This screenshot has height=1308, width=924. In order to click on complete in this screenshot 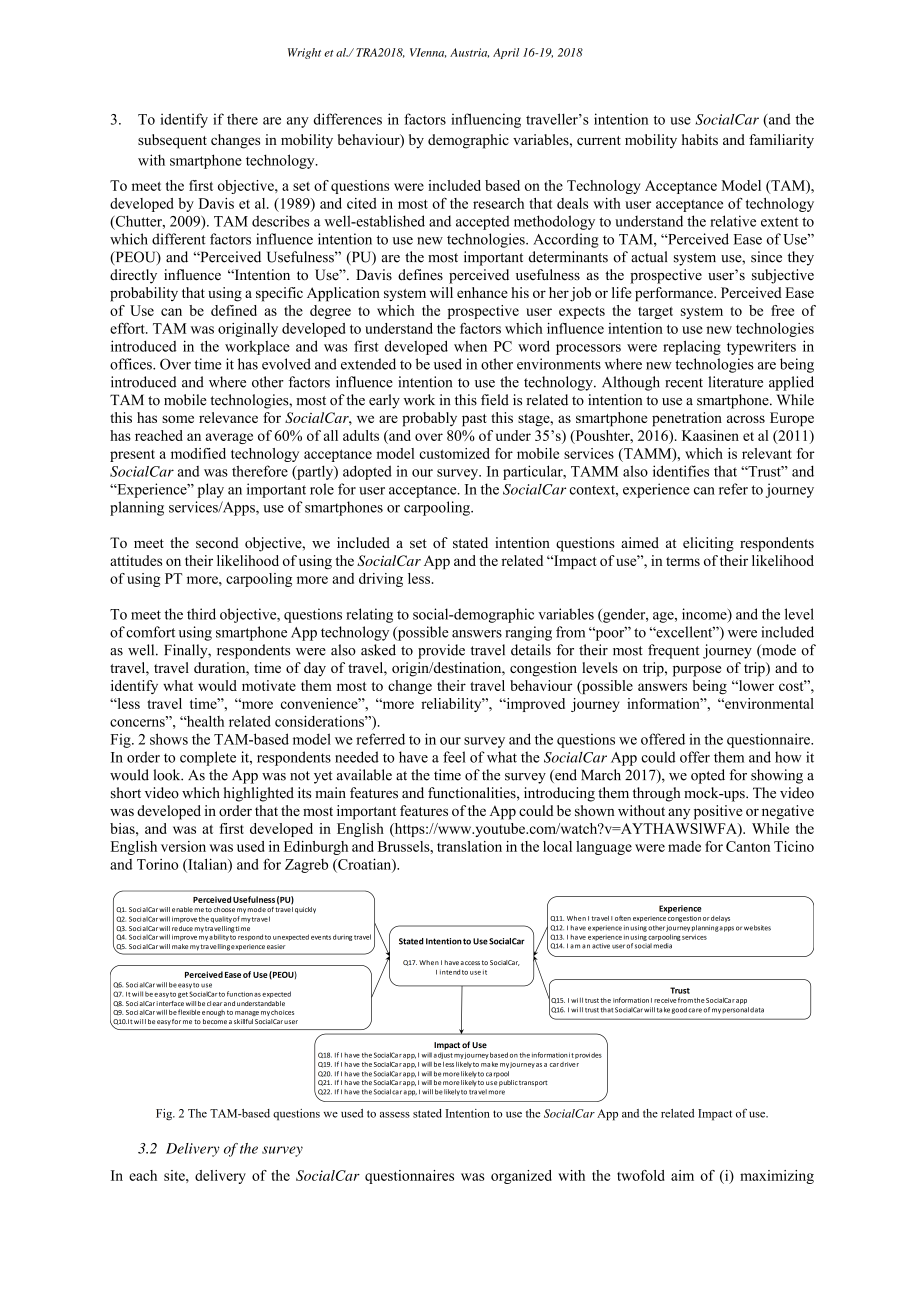, I will do `click(208, 758)`.
